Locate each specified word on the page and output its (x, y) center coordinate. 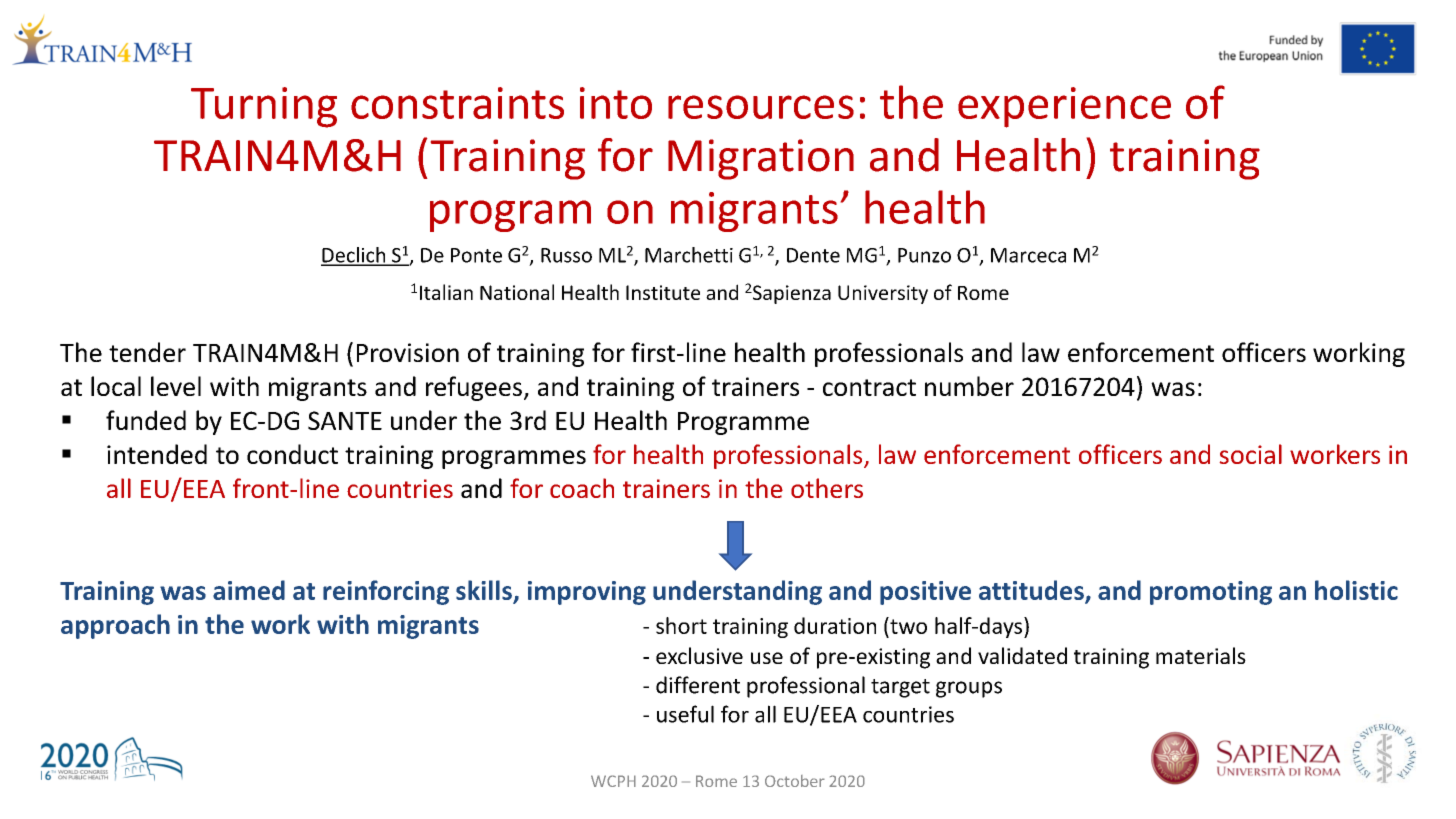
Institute (663, 292)
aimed (249, 590)
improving (587, 593)
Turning (264, 107)
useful (685, 714)
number (969, 386)
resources (761, 107)
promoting (1211, 593)
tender (147, 352)
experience (1064, 107)
